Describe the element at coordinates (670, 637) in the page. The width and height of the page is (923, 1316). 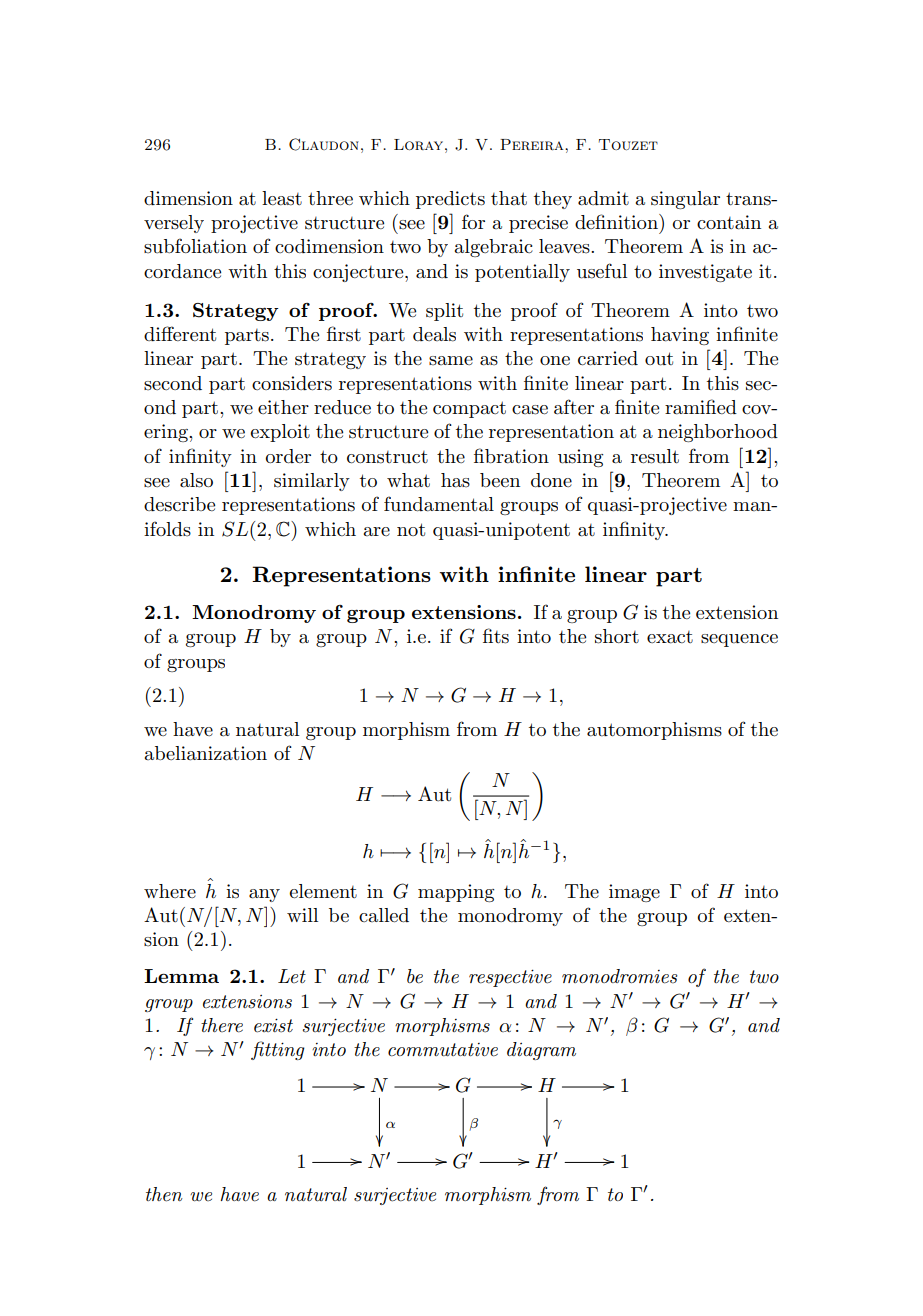
I see `exact` at that location.
